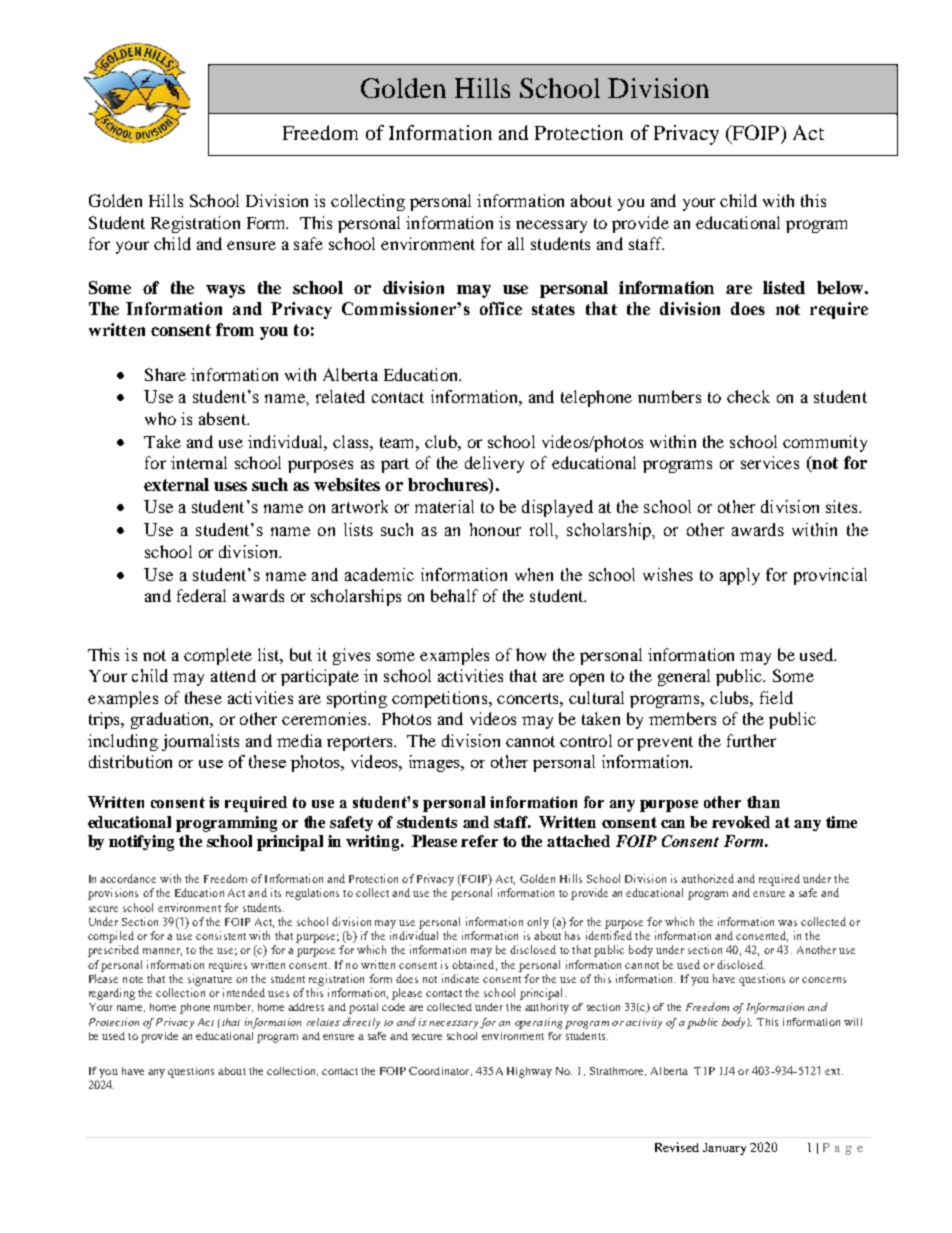 This screenshot has width=952, height=1233. I want to click on relates, so click(323, 1022).
